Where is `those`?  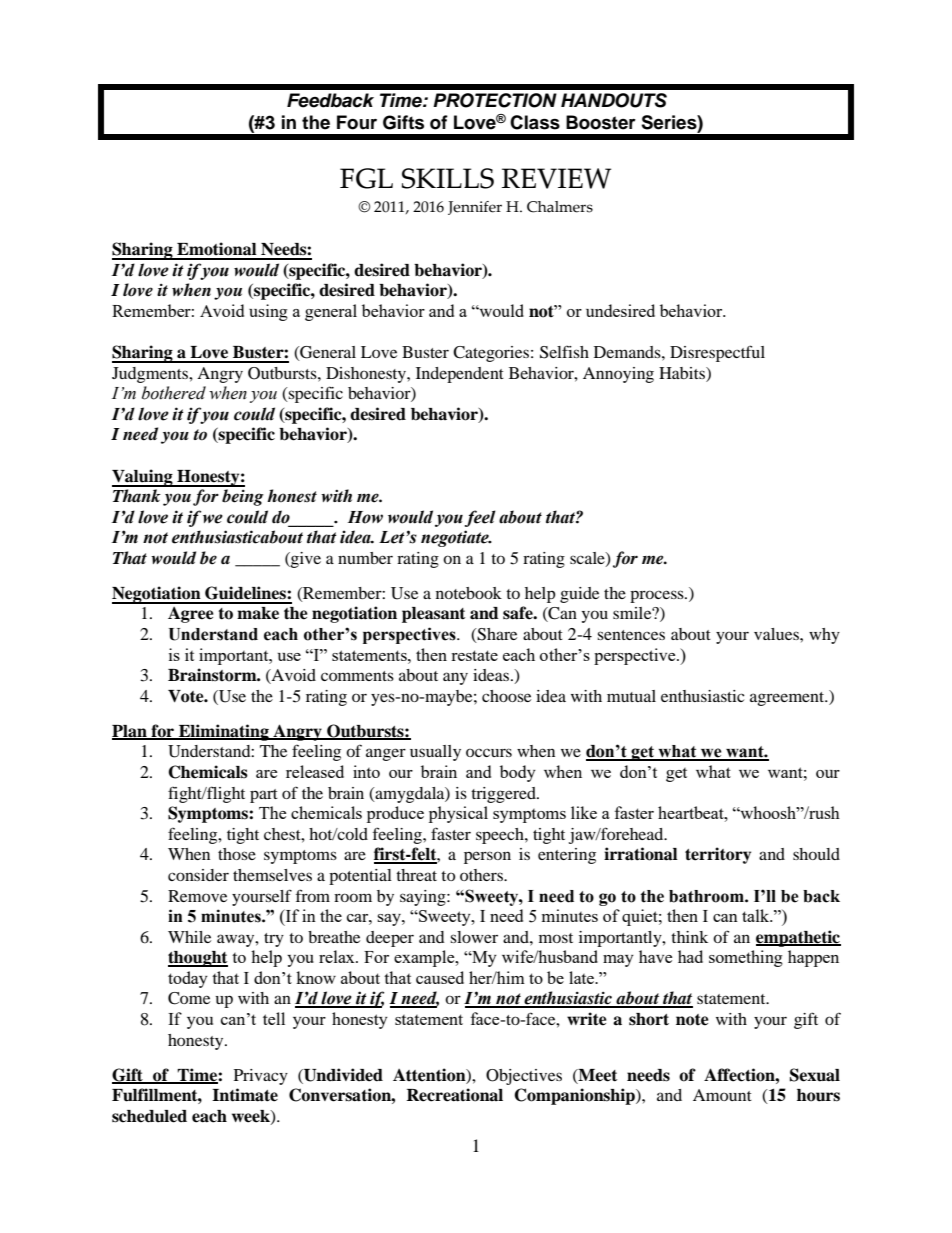
those is located at coordinates (237, 854).
